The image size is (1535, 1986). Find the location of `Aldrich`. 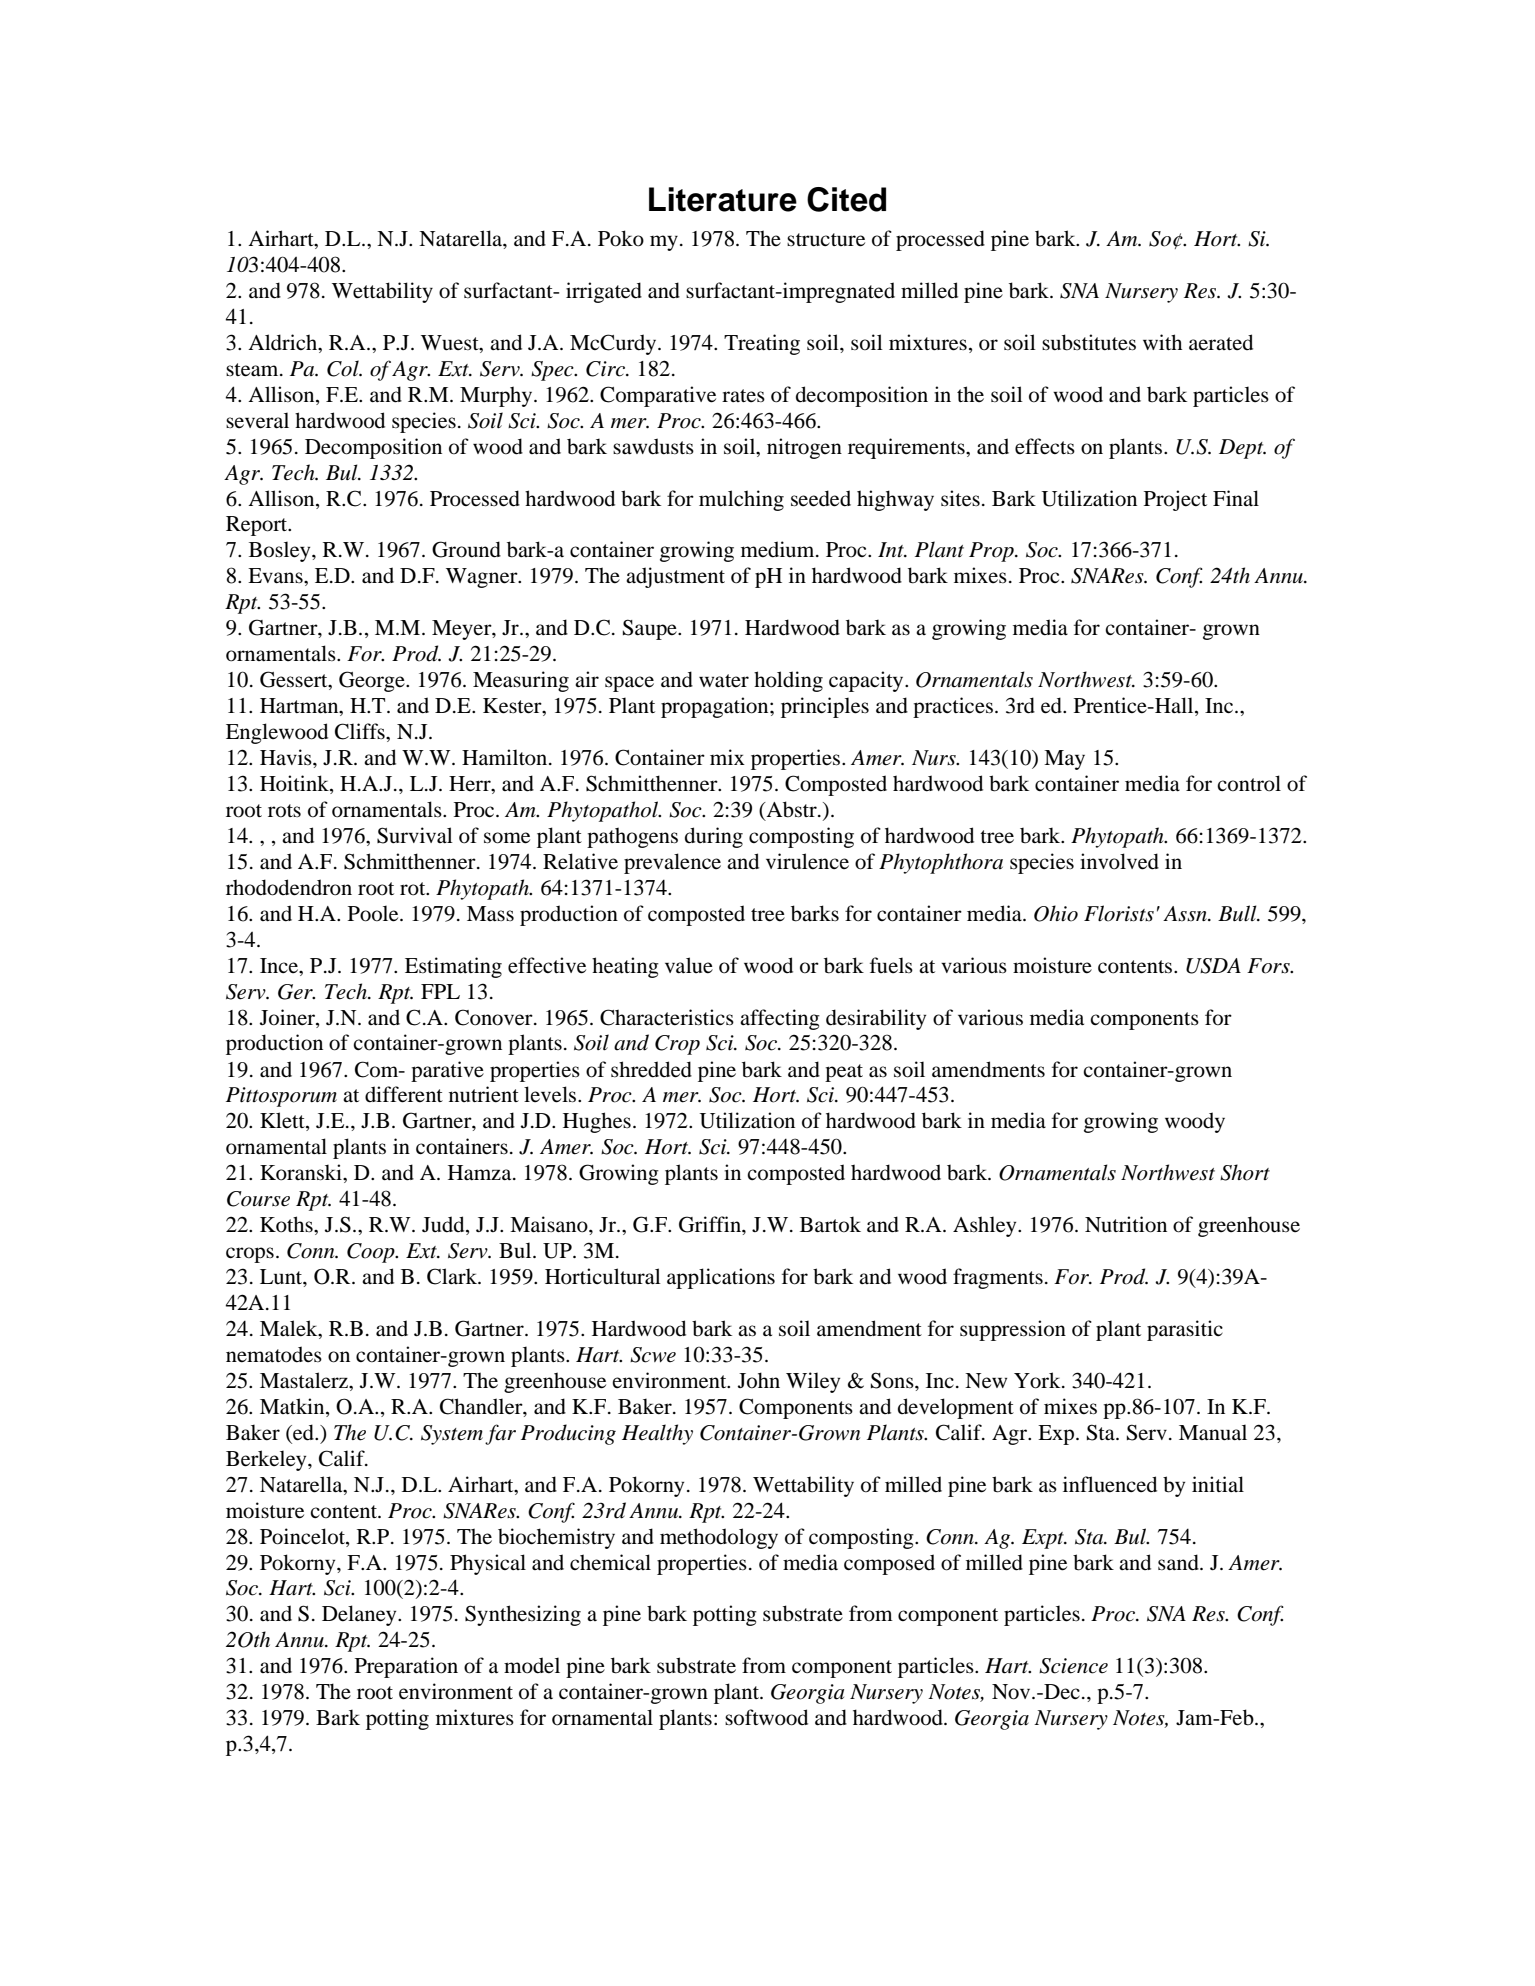

Aldrich is located at coordinates (284, 342).
